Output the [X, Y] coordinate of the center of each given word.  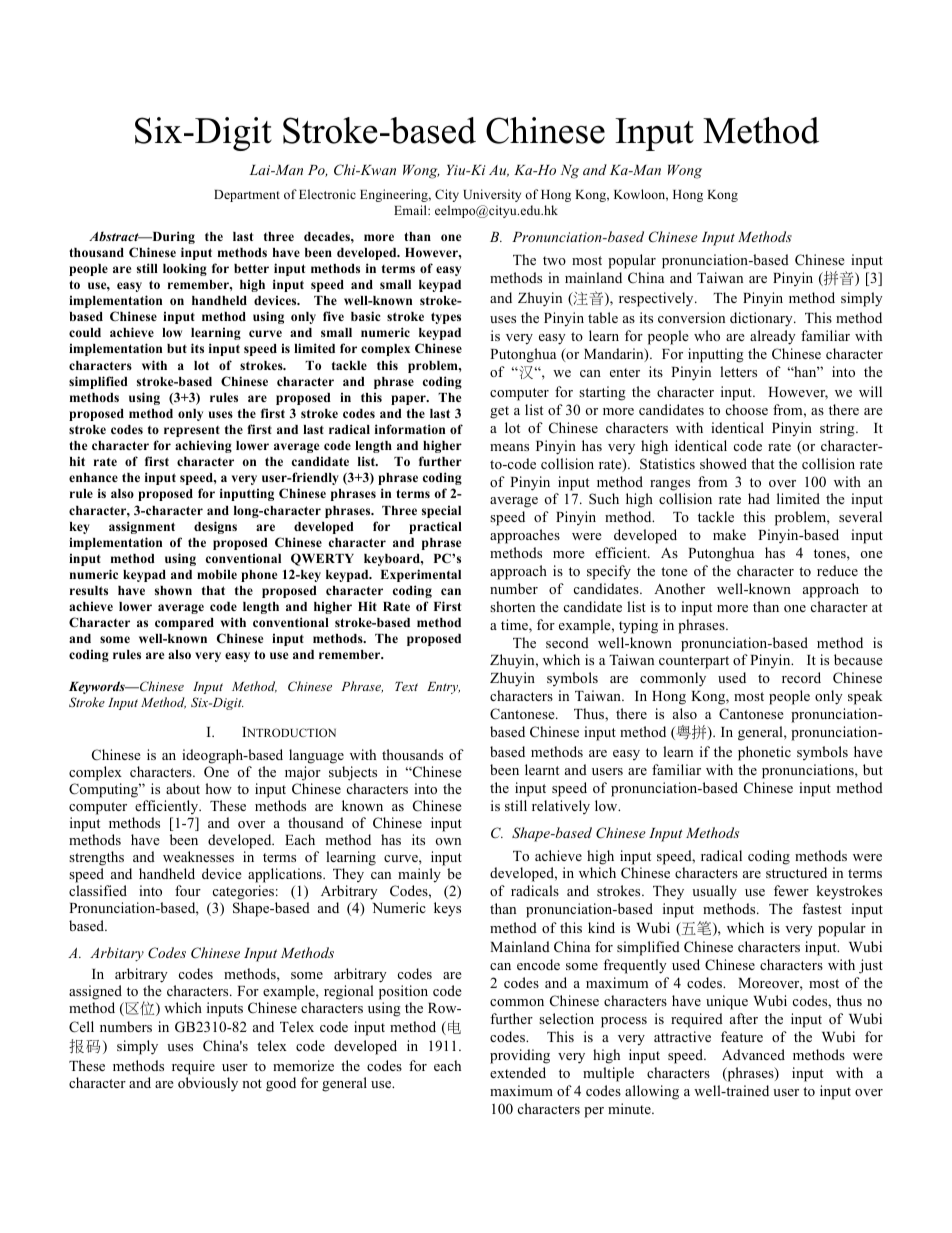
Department [247, 196]
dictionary [762, 319]
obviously [208, 1084]
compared [184, 624]
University [492, 195]
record [801, 677]
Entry [443, 688]
